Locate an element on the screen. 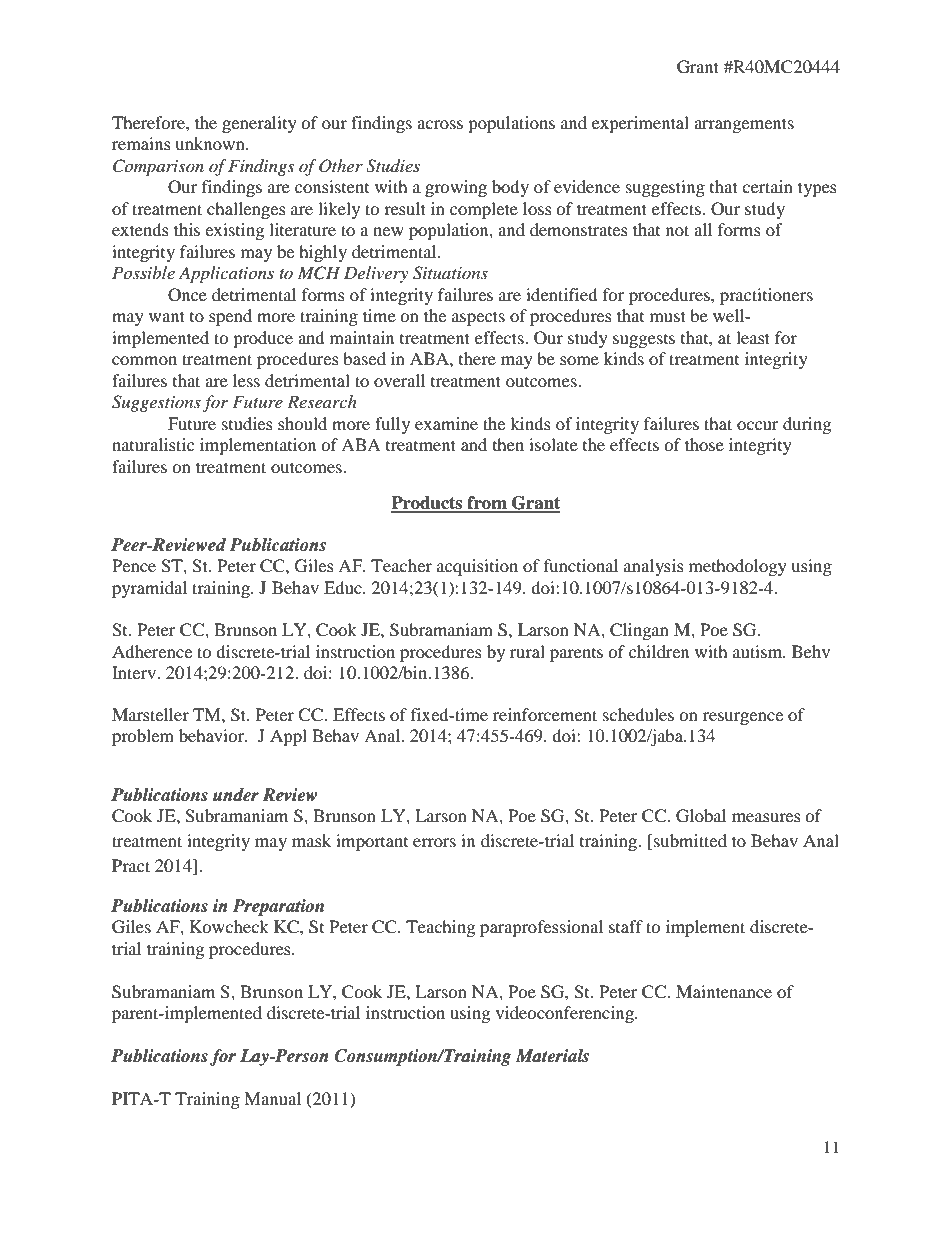 The height and width of the screenshot is (1233, 952). unknown is located at coordinates (211, 143).
